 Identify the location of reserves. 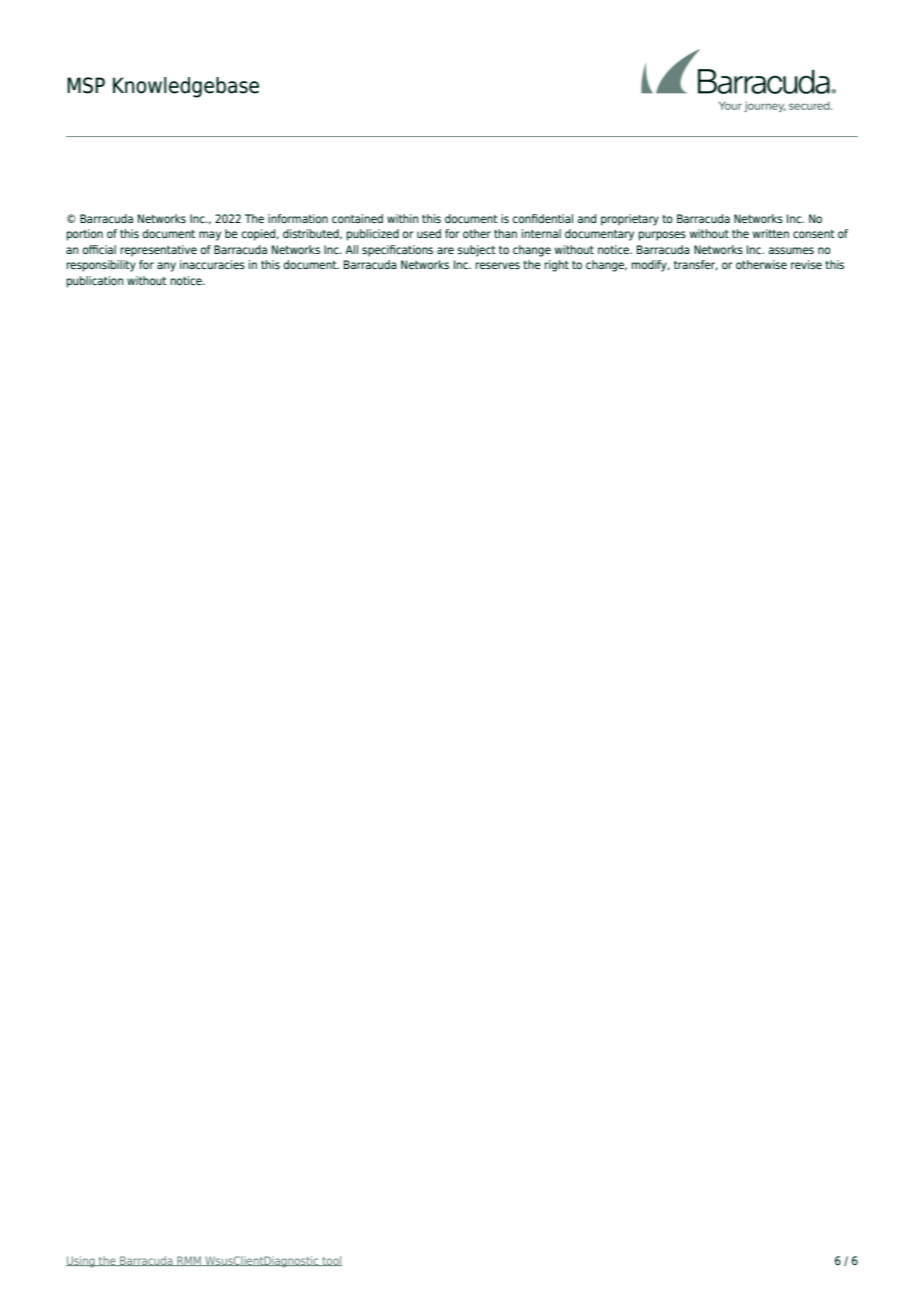
(498, 265).
